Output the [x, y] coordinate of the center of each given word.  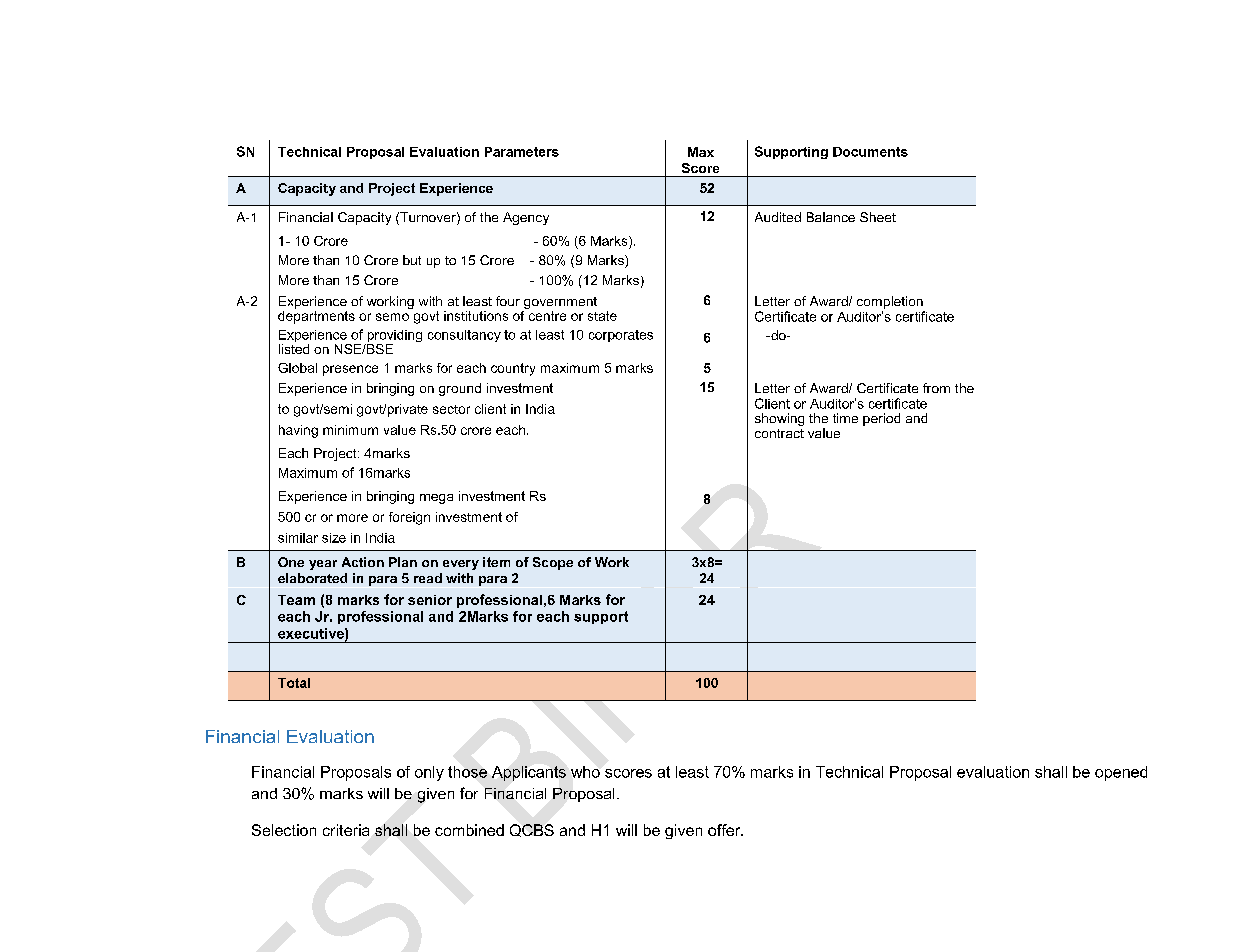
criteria [346, 830]
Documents [870, 152]
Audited [778, 217]
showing [779, 419]
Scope [553, 563]
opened [1121, 773]
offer [725, 830]
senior [430, 600]
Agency [526, 218]
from [936, 388]
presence [350, 370]
